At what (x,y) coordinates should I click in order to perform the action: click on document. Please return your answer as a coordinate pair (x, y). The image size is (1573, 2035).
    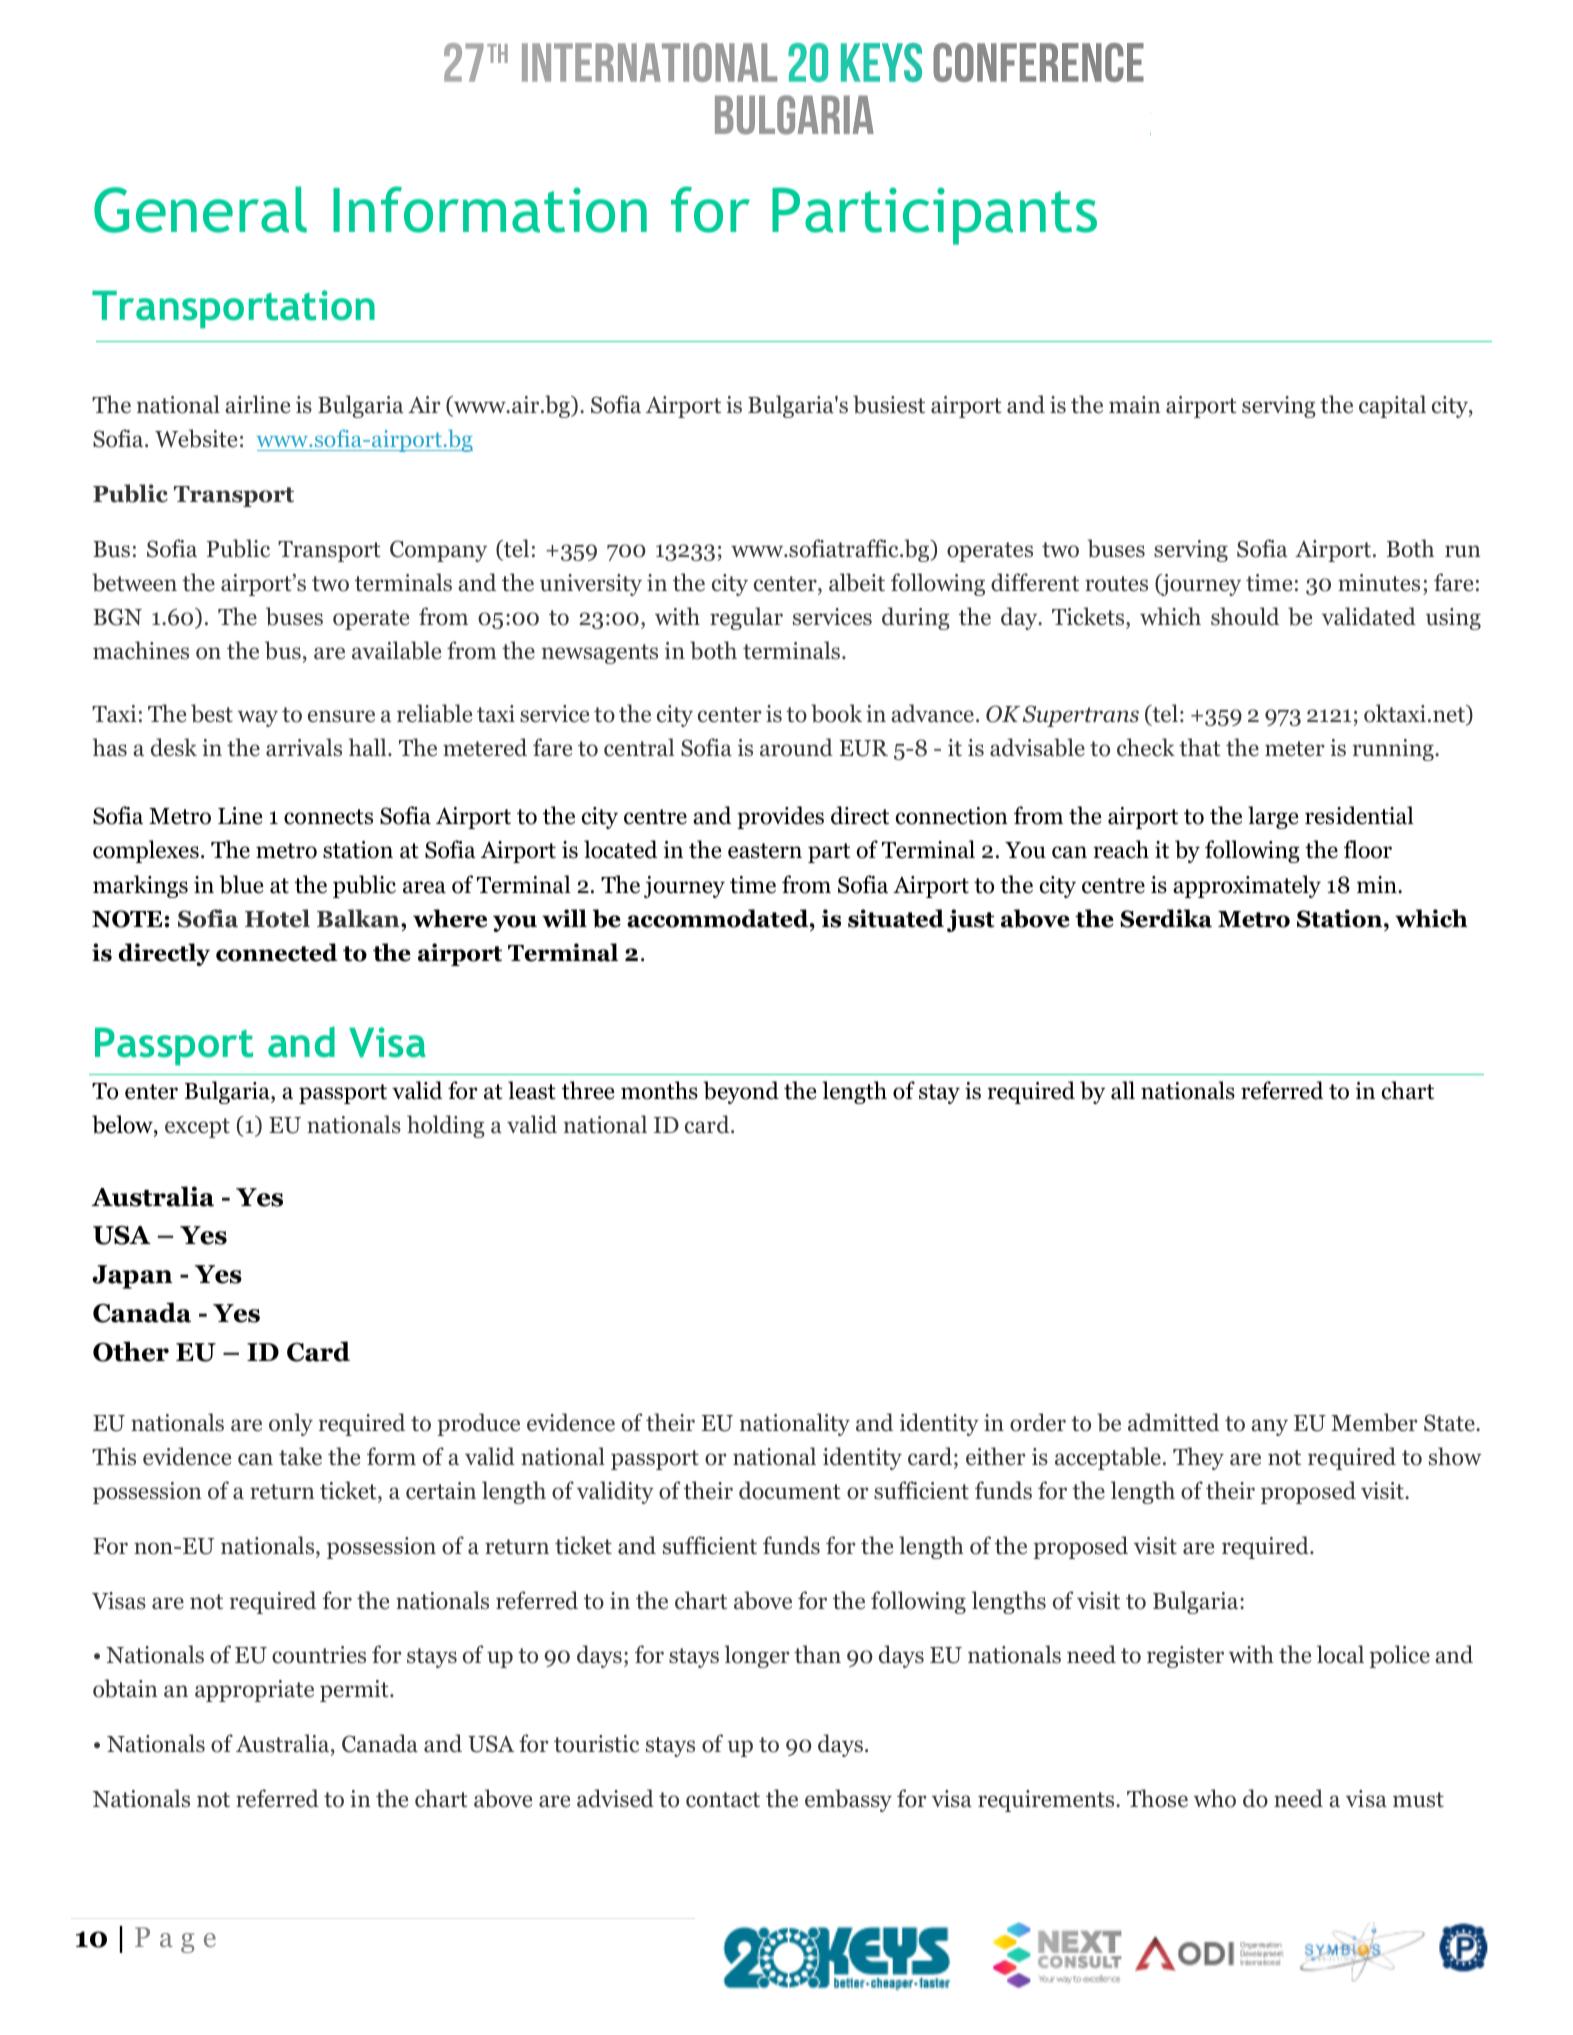
    Looking at the image, I should click on (790, 1490).
